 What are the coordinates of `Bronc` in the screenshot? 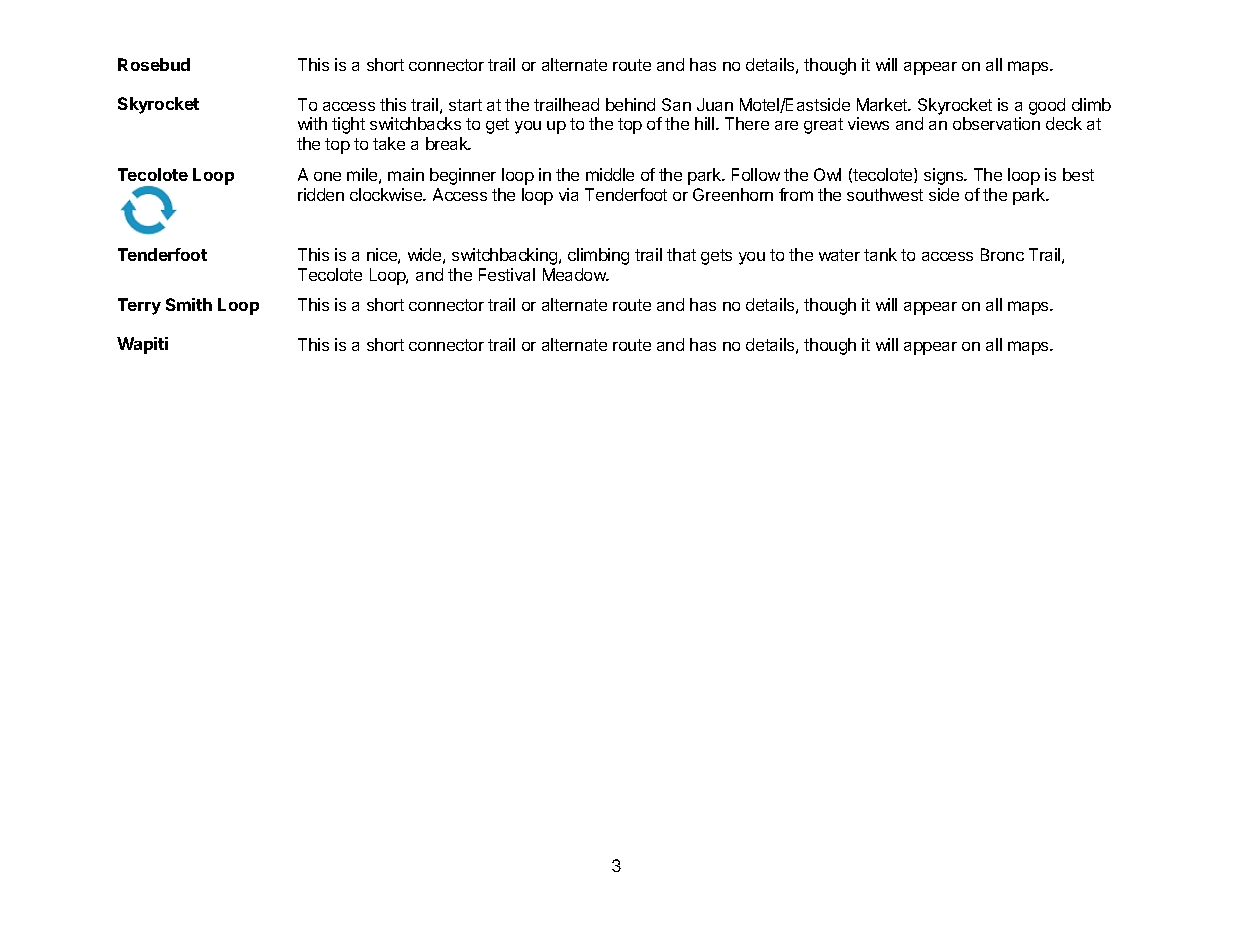 It's located at (1002, 254).
